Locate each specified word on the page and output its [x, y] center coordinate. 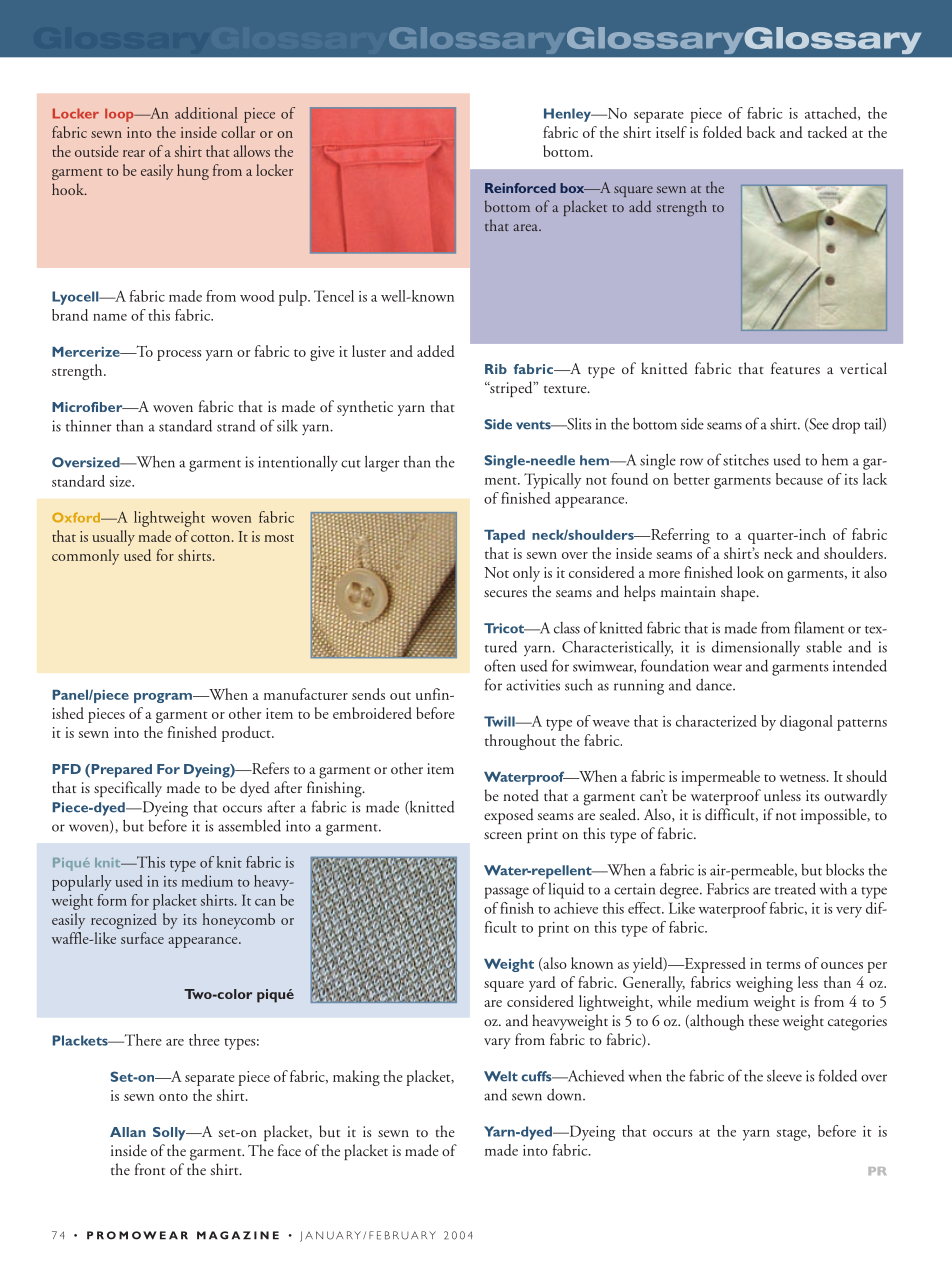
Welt [501, 1076]
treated [795, 888]
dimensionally [756, 648]
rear [134, 153]
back [761, 132]
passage [506, 893]
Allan [128, 1132]
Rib [496, 369]
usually [113, 538]
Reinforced [520, 188]
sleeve [784, 1076]
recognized [124, 921]
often [500, 665]
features [795, 368]
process [179, 355]
